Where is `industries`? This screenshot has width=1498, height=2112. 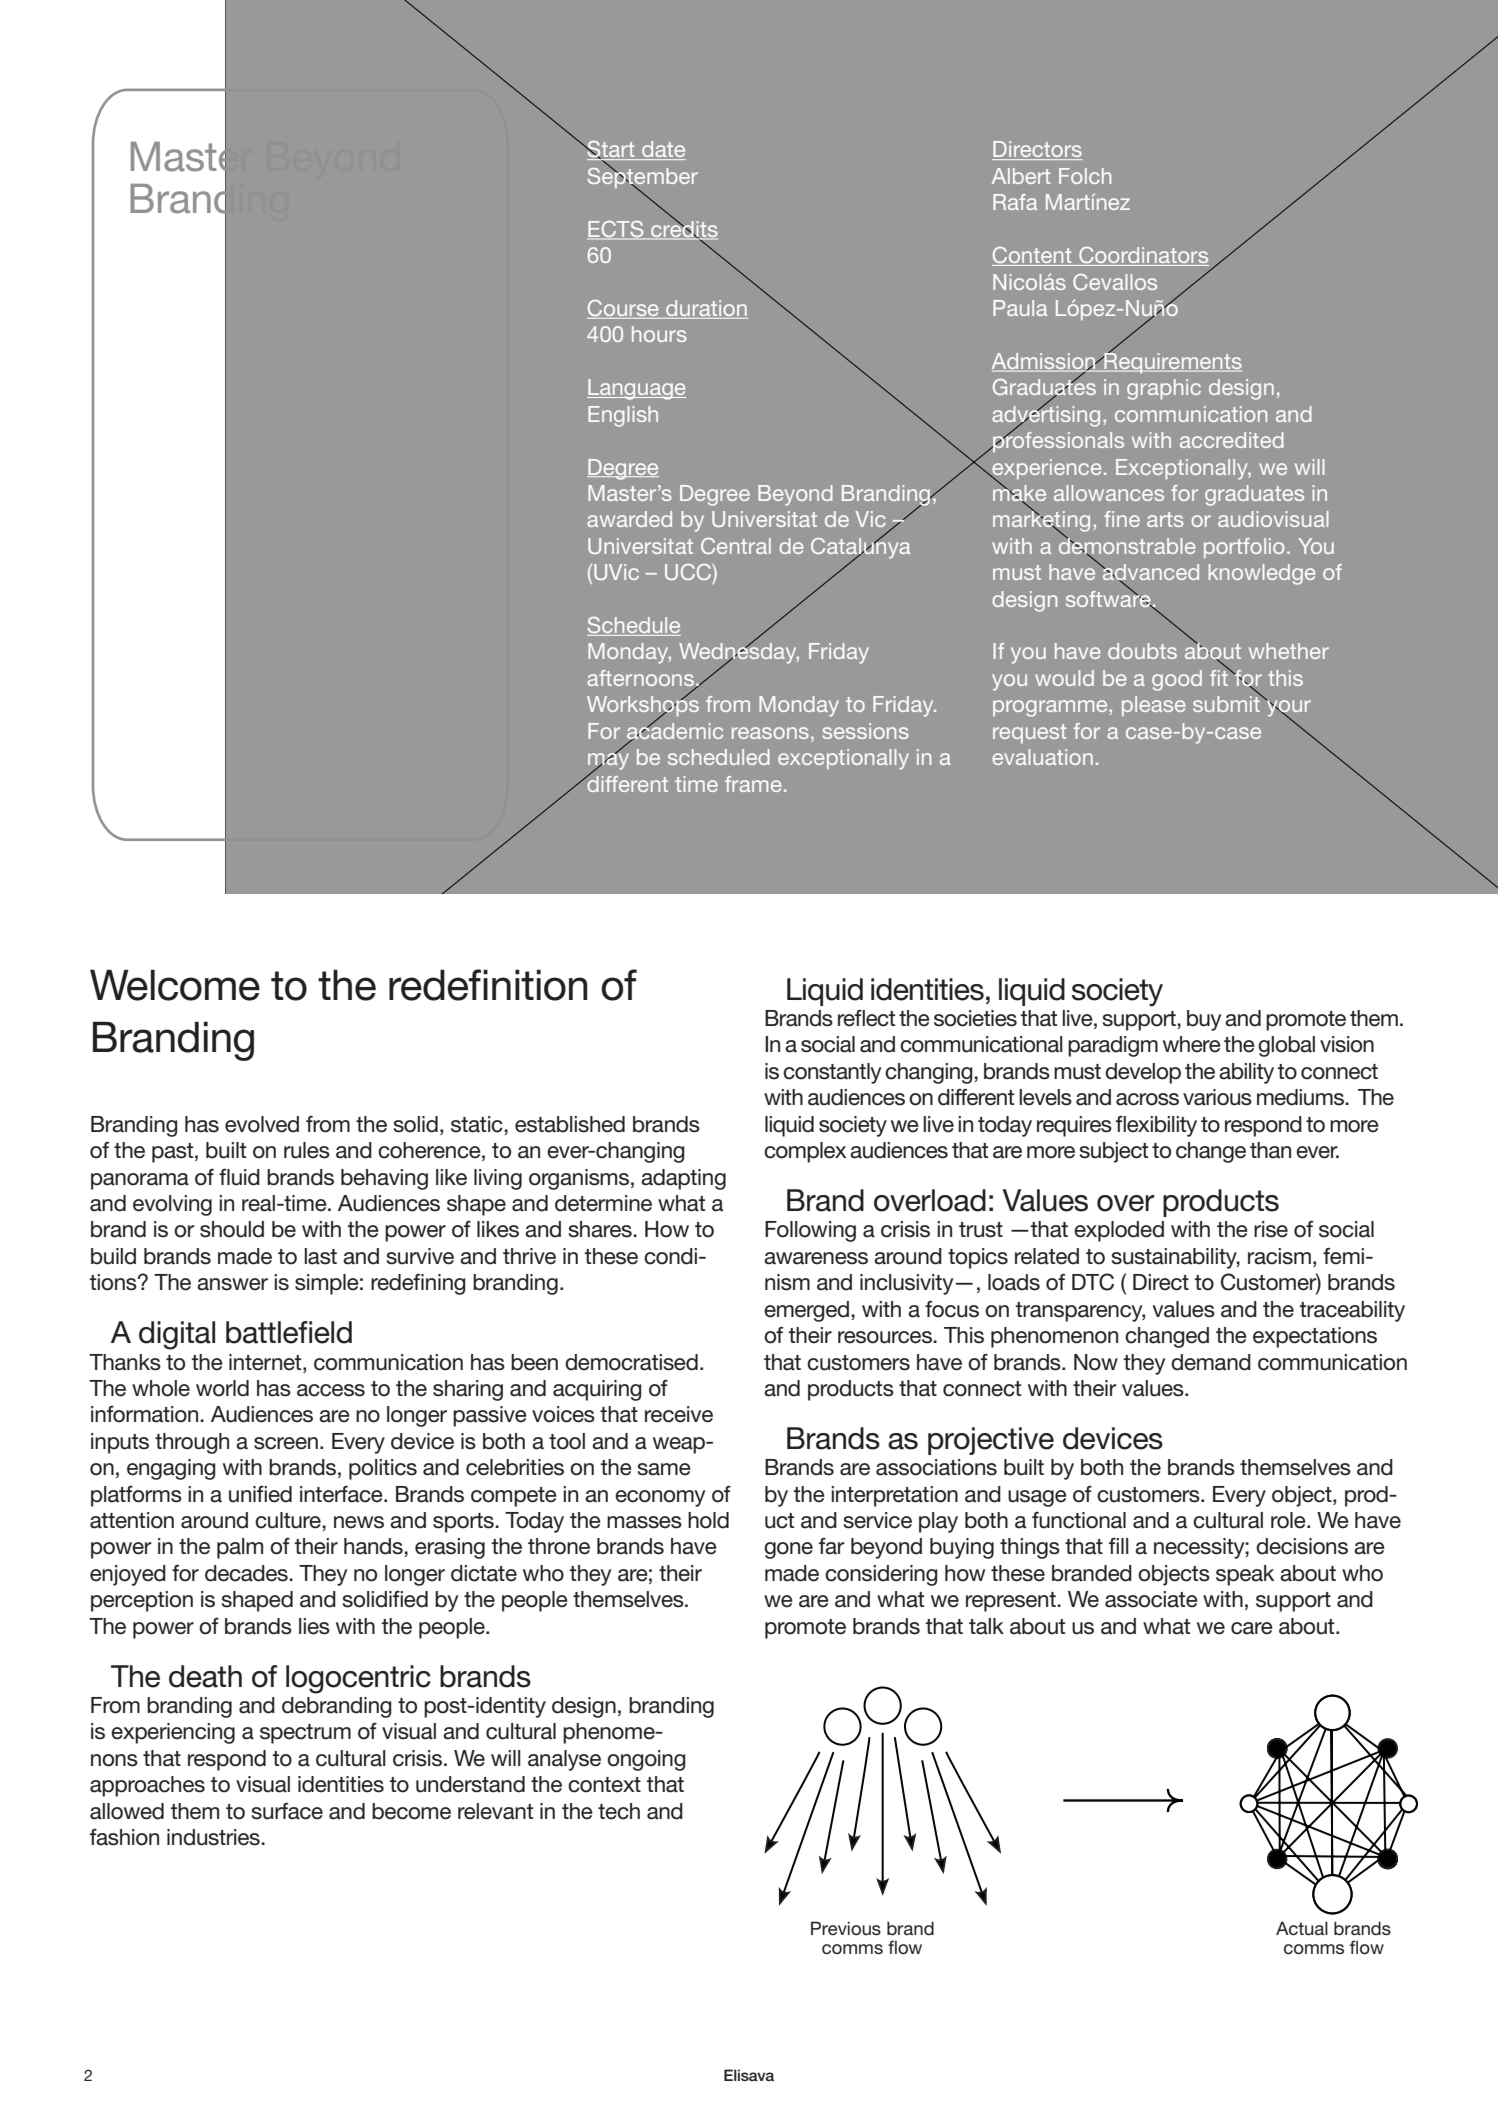
industries is located at coordinates (214, 1837).
